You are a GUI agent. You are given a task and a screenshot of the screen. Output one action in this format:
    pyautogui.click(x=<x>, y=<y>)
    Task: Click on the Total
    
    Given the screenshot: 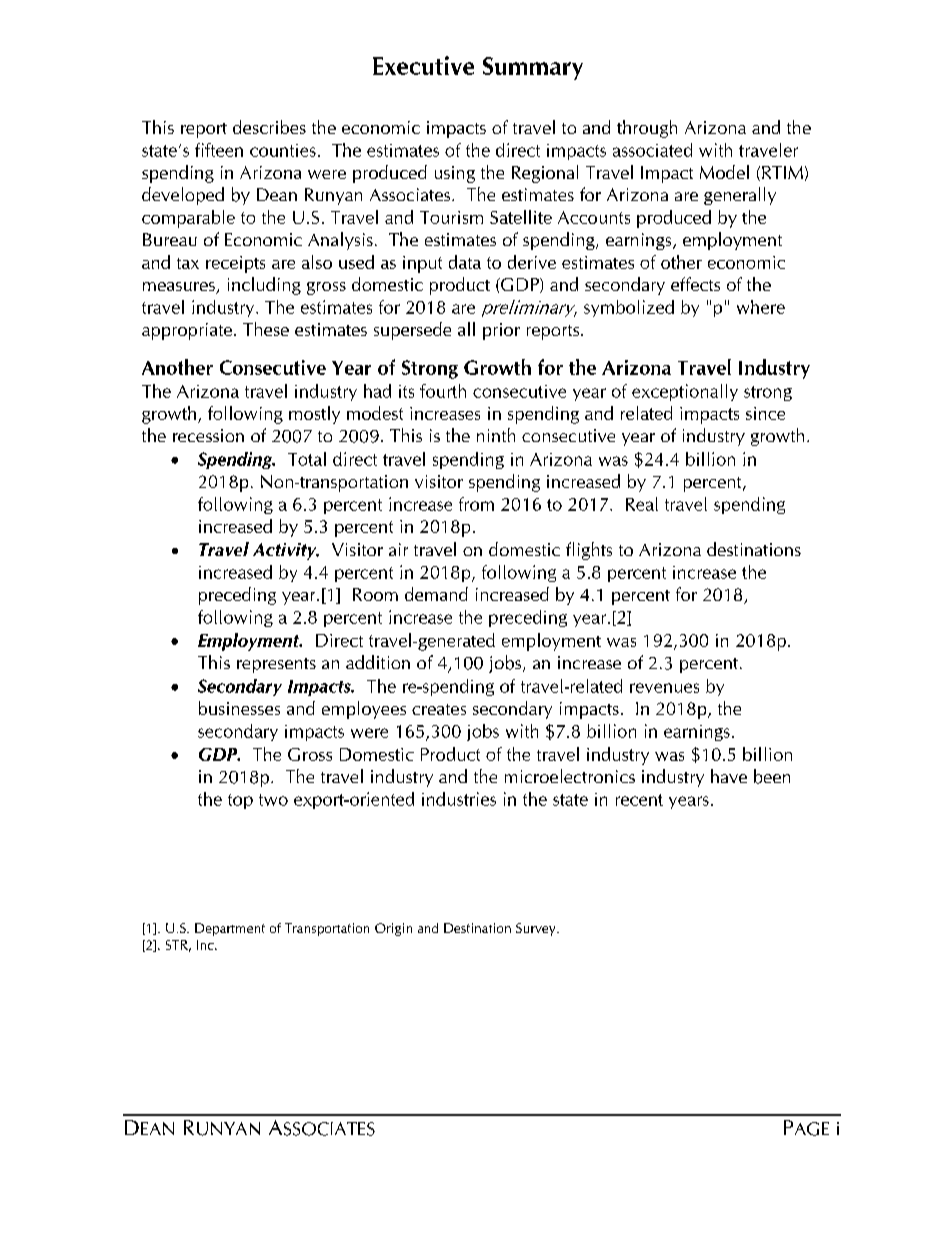 What is the action you would take?
    pyautogui.click(x=307, y=459)
